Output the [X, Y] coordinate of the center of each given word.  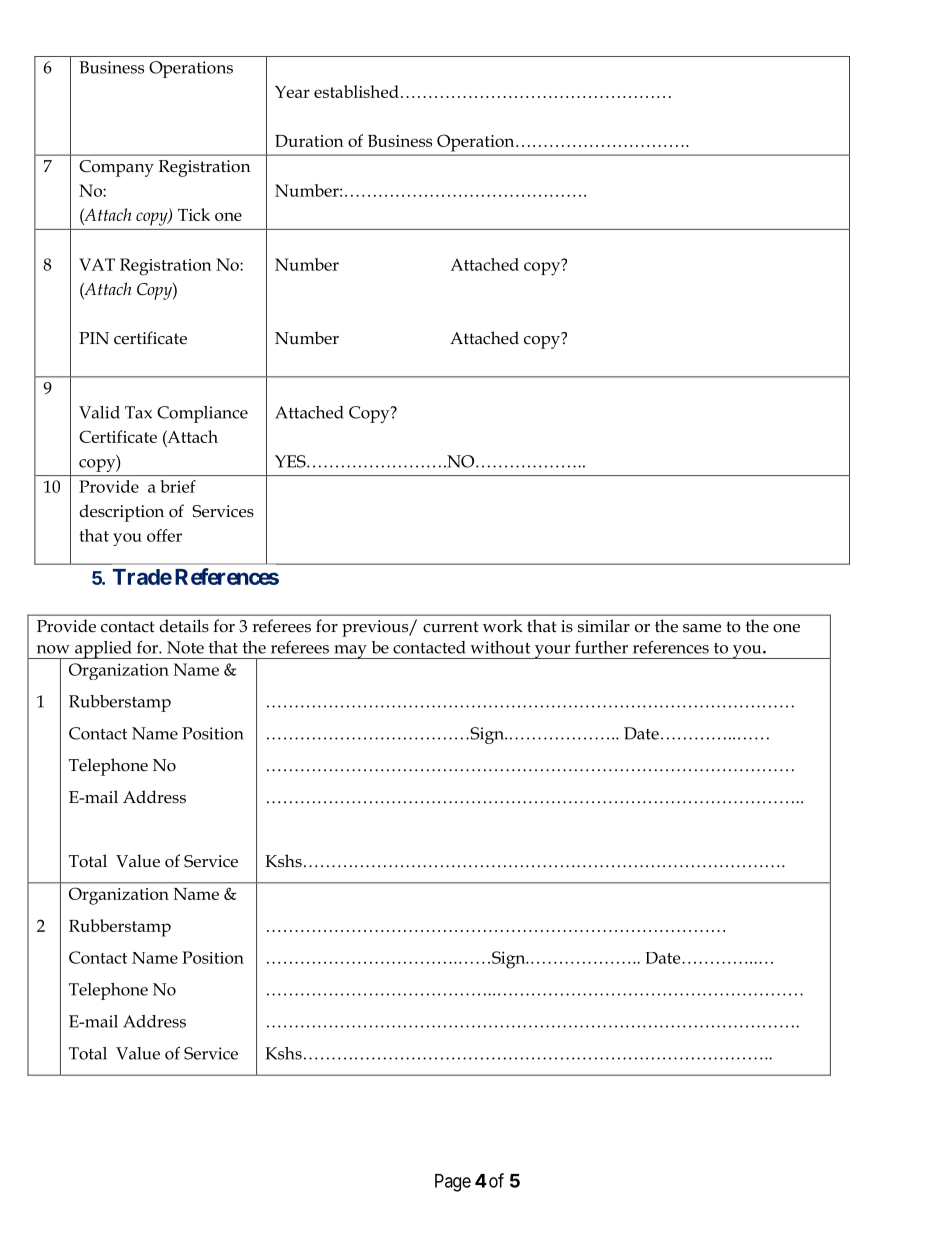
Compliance [202, 414]
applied [103, 650]
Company [116, 168]
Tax [138, 412]
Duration [309, 141]
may [350, 652]
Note [185, 647]
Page [453, 1183]
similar [604, 626]
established [356, 91]
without [500, 647]
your [552, 652]
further [601, 647]
